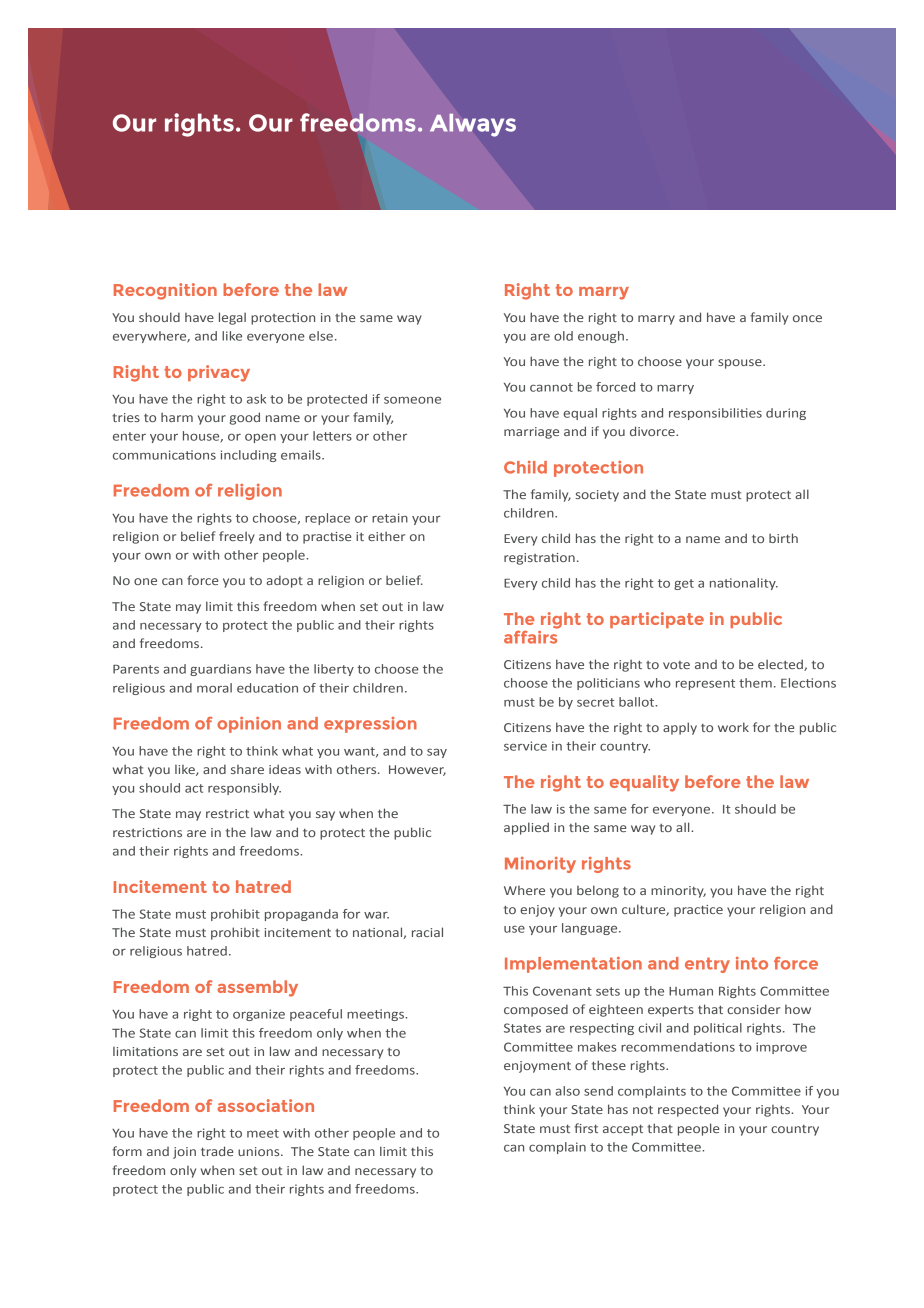 This screenshot has height=1308, width=924. I want to click on work, so click(733, 727).
